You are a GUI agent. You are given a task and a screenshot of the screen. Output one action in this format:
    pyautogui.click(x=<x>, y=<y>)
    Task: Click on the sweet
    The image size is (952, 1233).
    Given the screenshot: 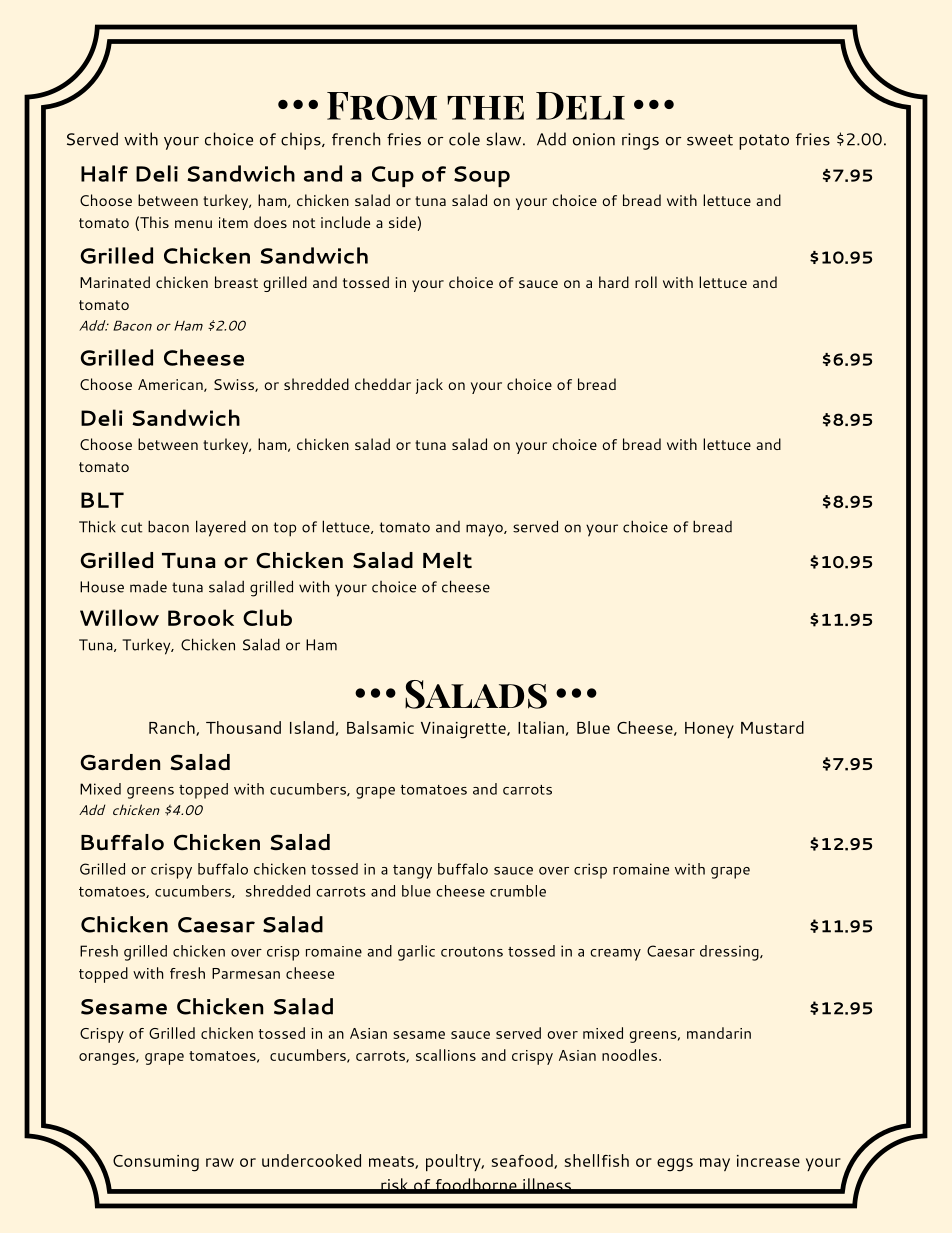 What is the action you would take?
    pyautogui.click(x=710, y=140)
